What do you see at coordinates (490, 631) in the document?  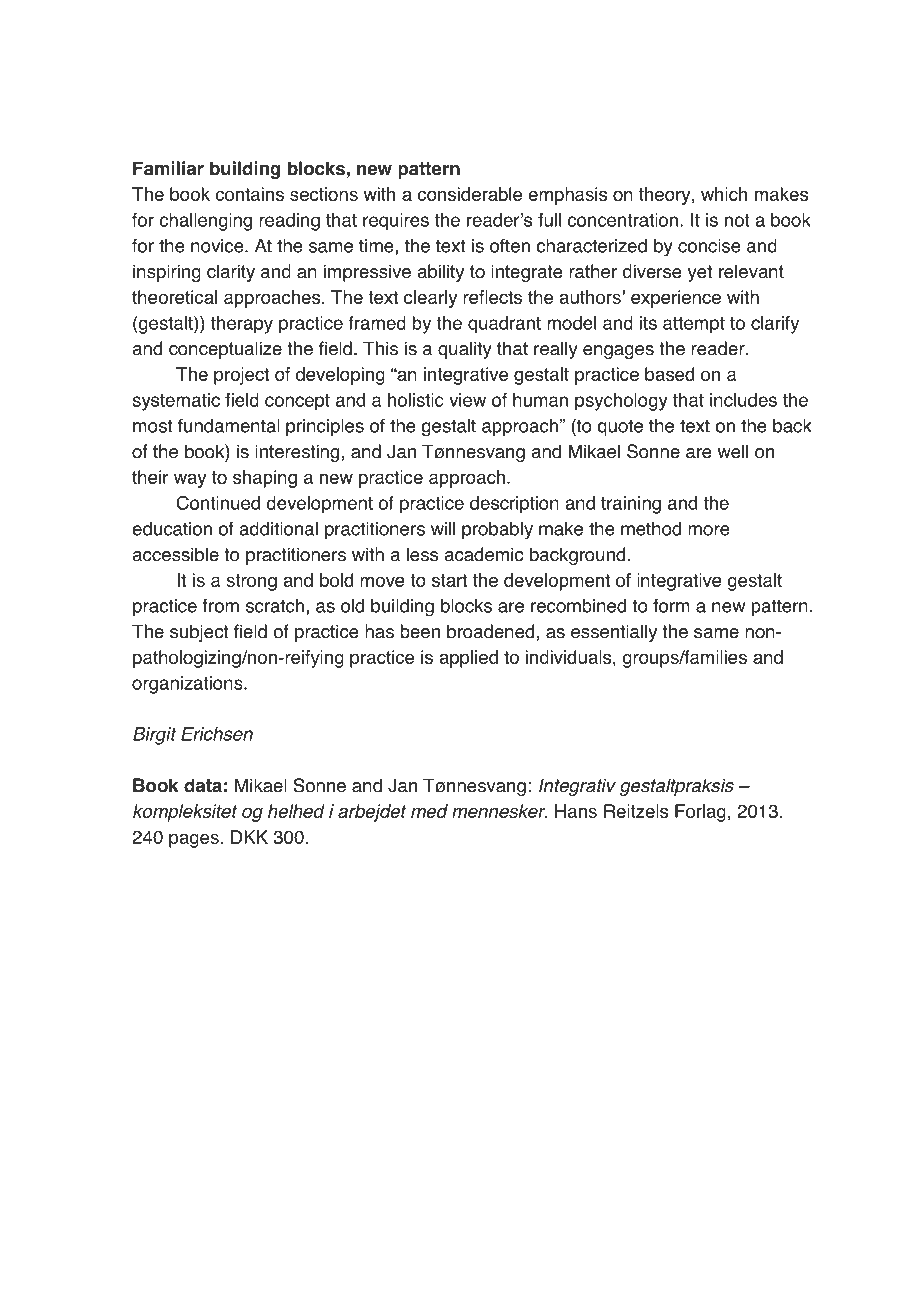 I see `broadened` at bounding box center [490, 631].
